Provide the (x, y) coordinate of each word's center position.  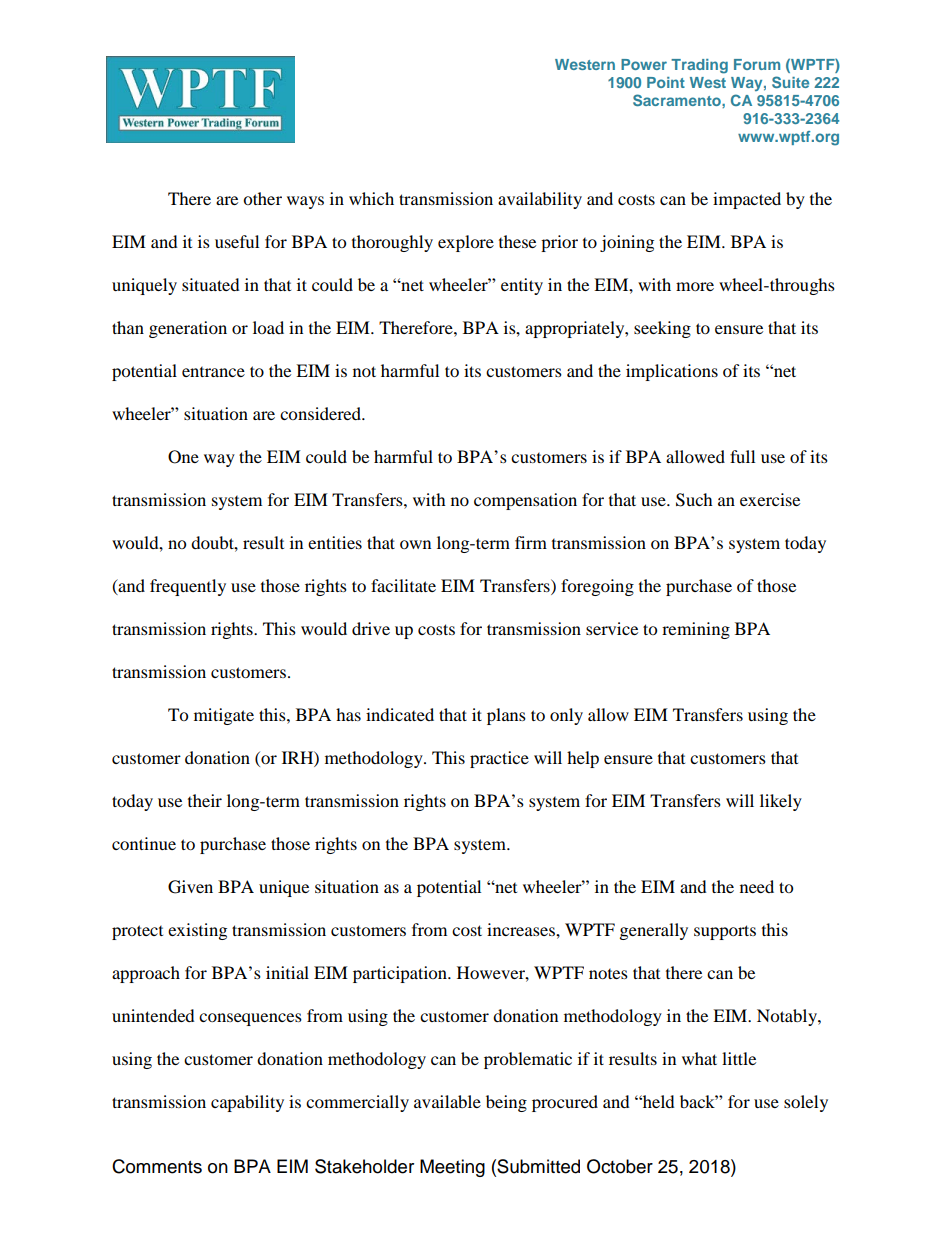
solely (806, 1103)
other (262, 198)
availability (540, 200)
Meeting (452, 1168)
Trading (699, 66)
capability (247, 1103)
